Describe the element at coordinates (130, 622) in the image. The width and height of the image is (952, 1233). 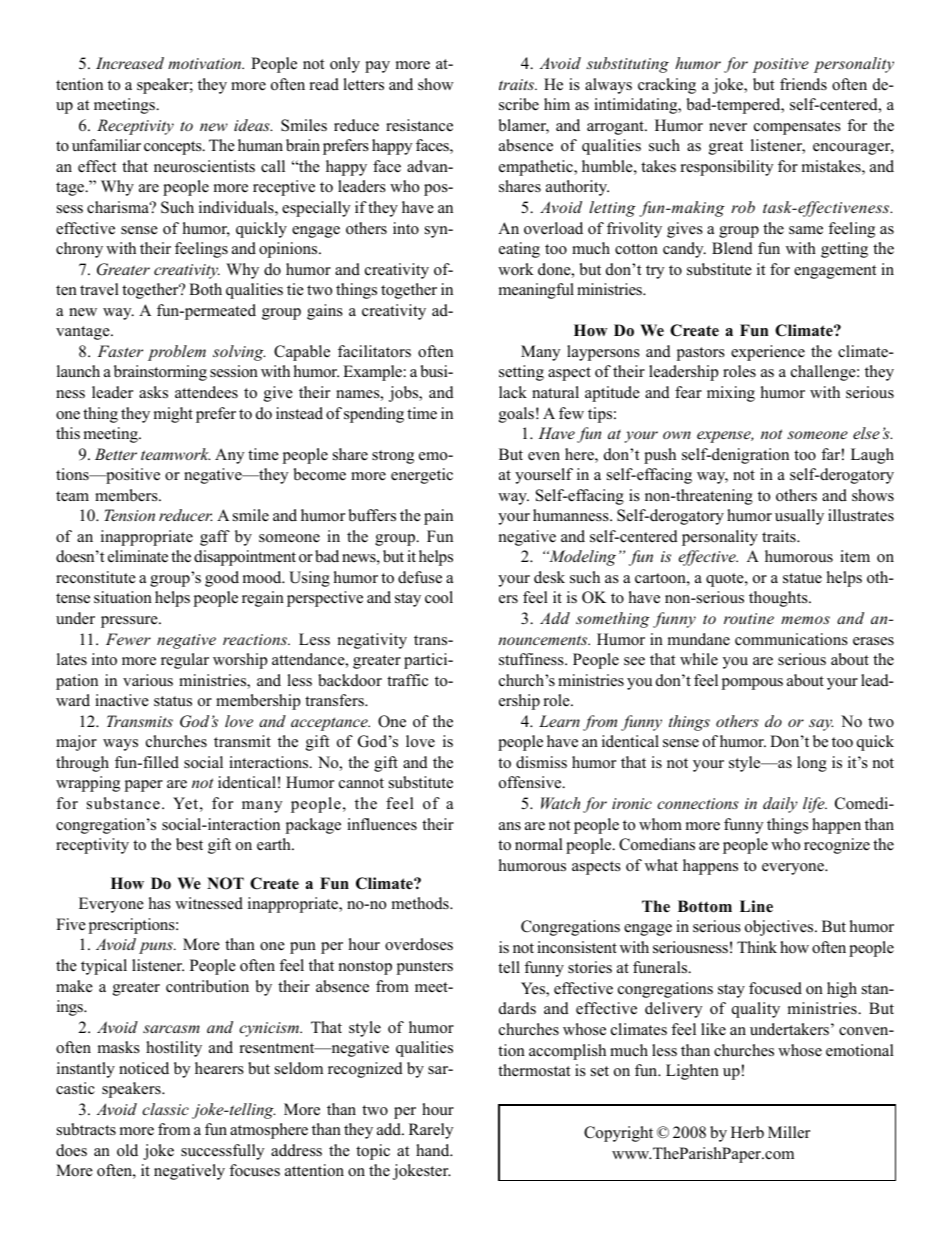
I see `pressure` at that location.
